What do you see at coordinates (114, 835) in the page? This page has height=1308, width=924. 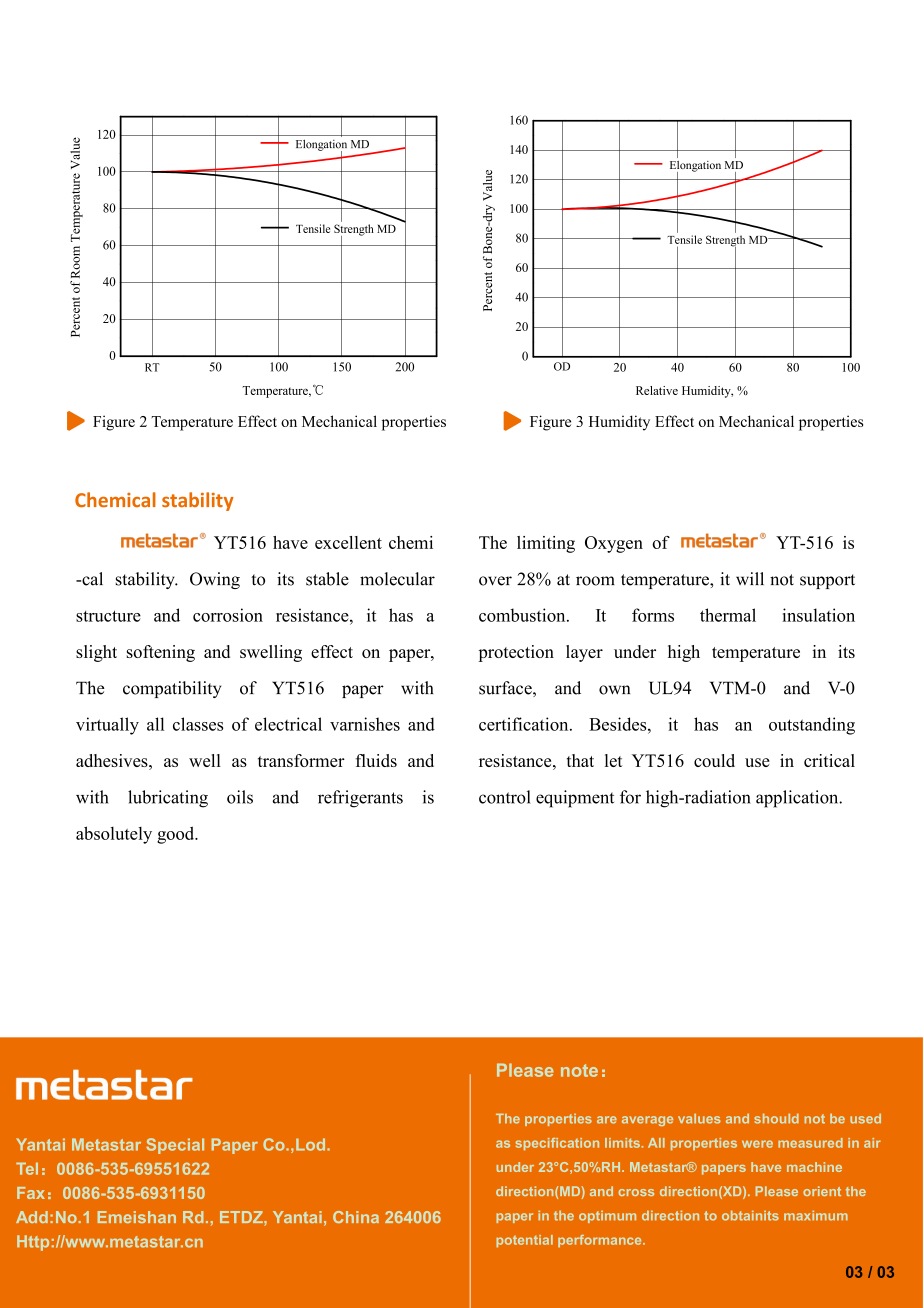 I see `absolutely` at bounding box center [114, 835].
